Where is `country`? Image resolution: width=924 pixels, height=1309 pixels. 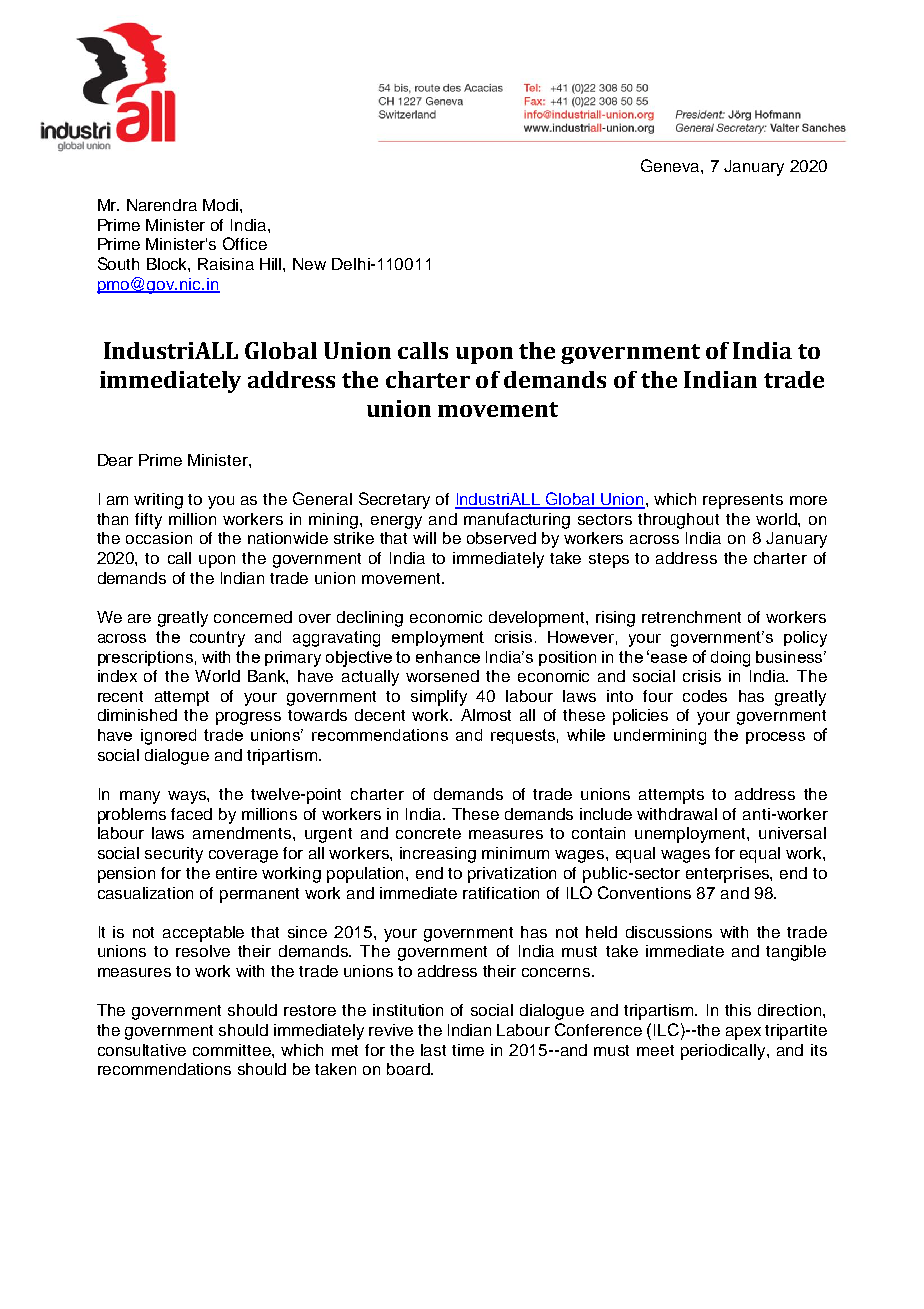 country is located at coordinates (217, 639).
